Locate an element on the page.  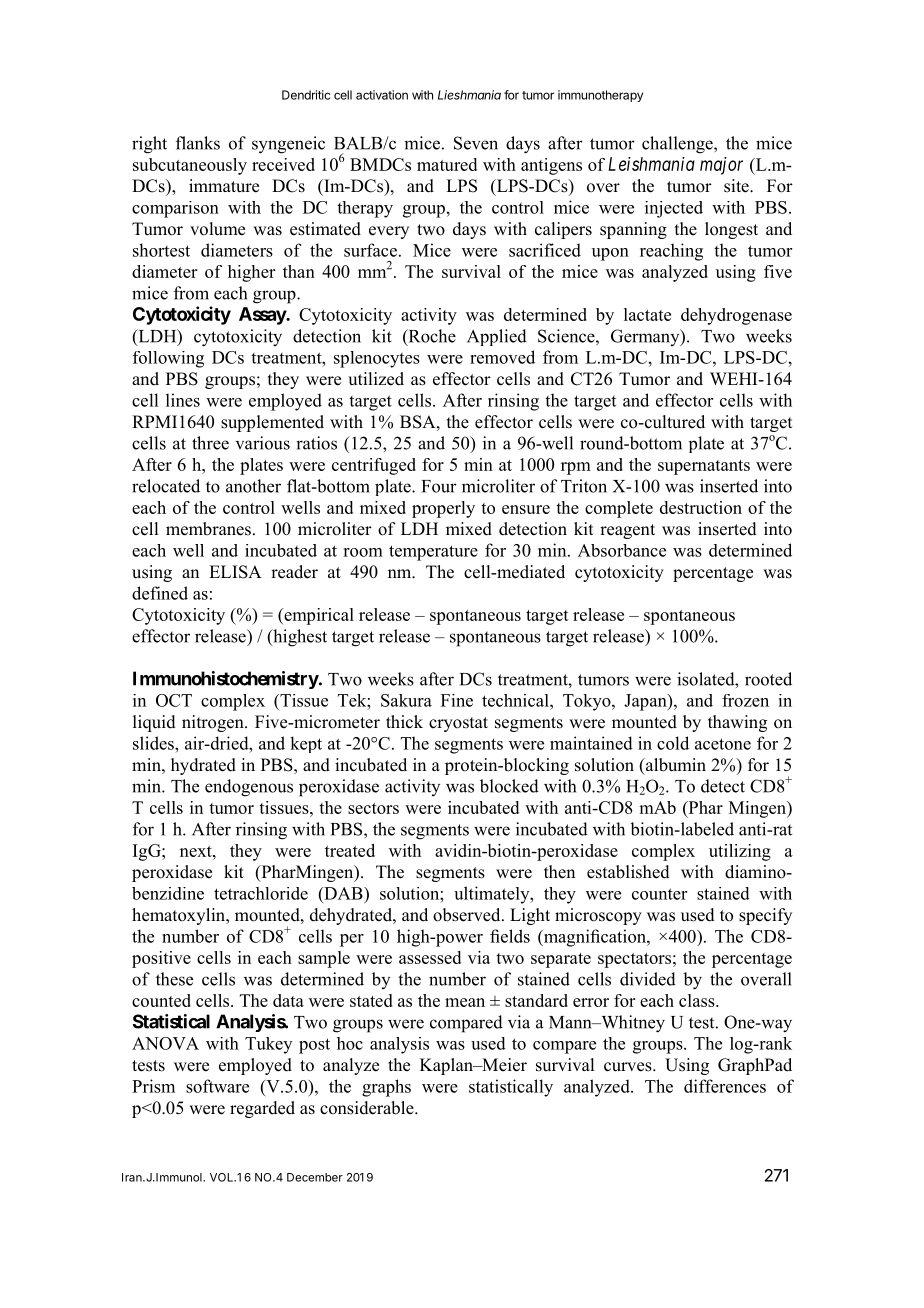
regarded is located at coordinates (262, 1109).
